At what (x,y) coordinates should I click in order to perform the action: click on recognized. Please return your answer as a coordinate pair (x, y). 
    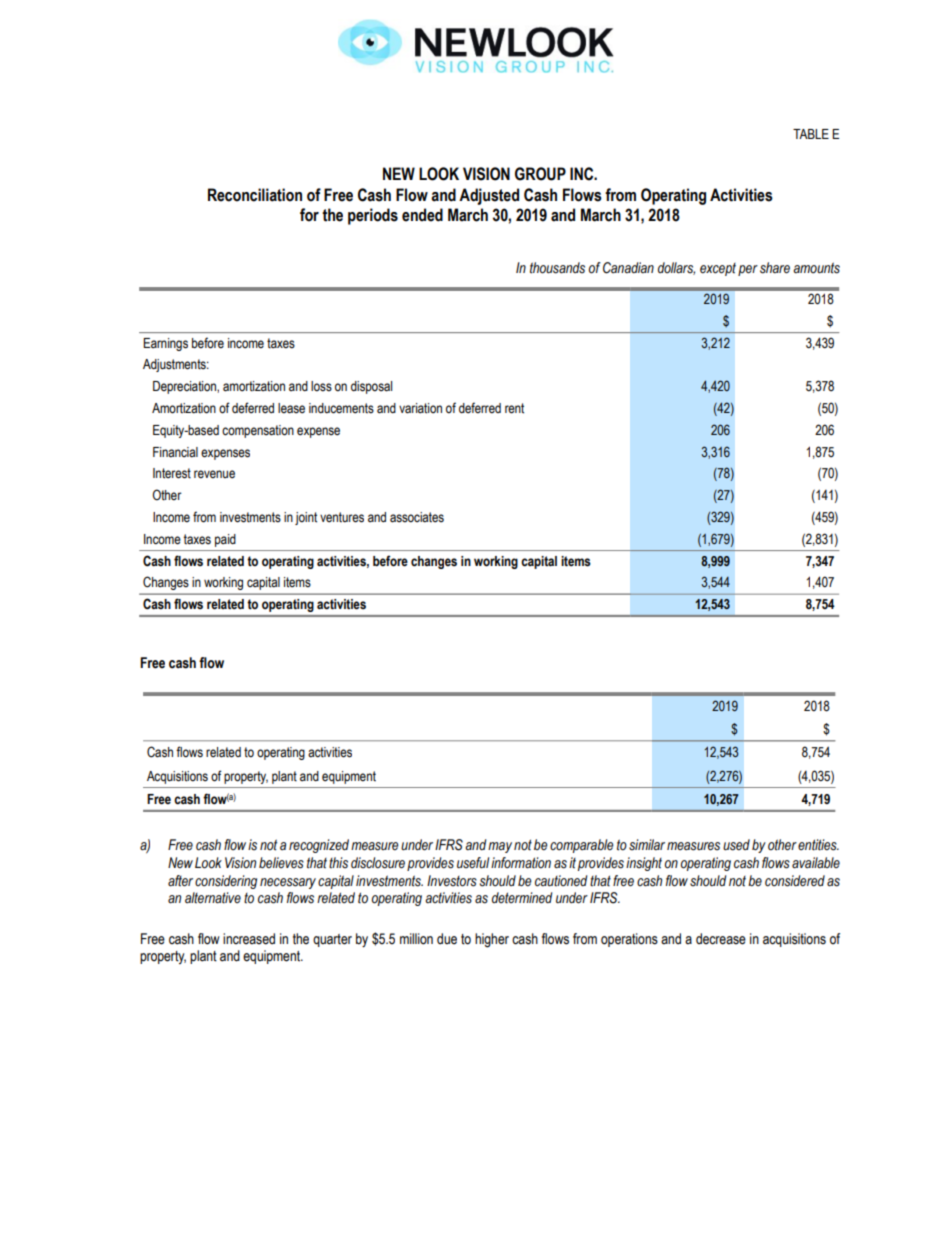
    Looking at the image, I should click on (319, 846).
